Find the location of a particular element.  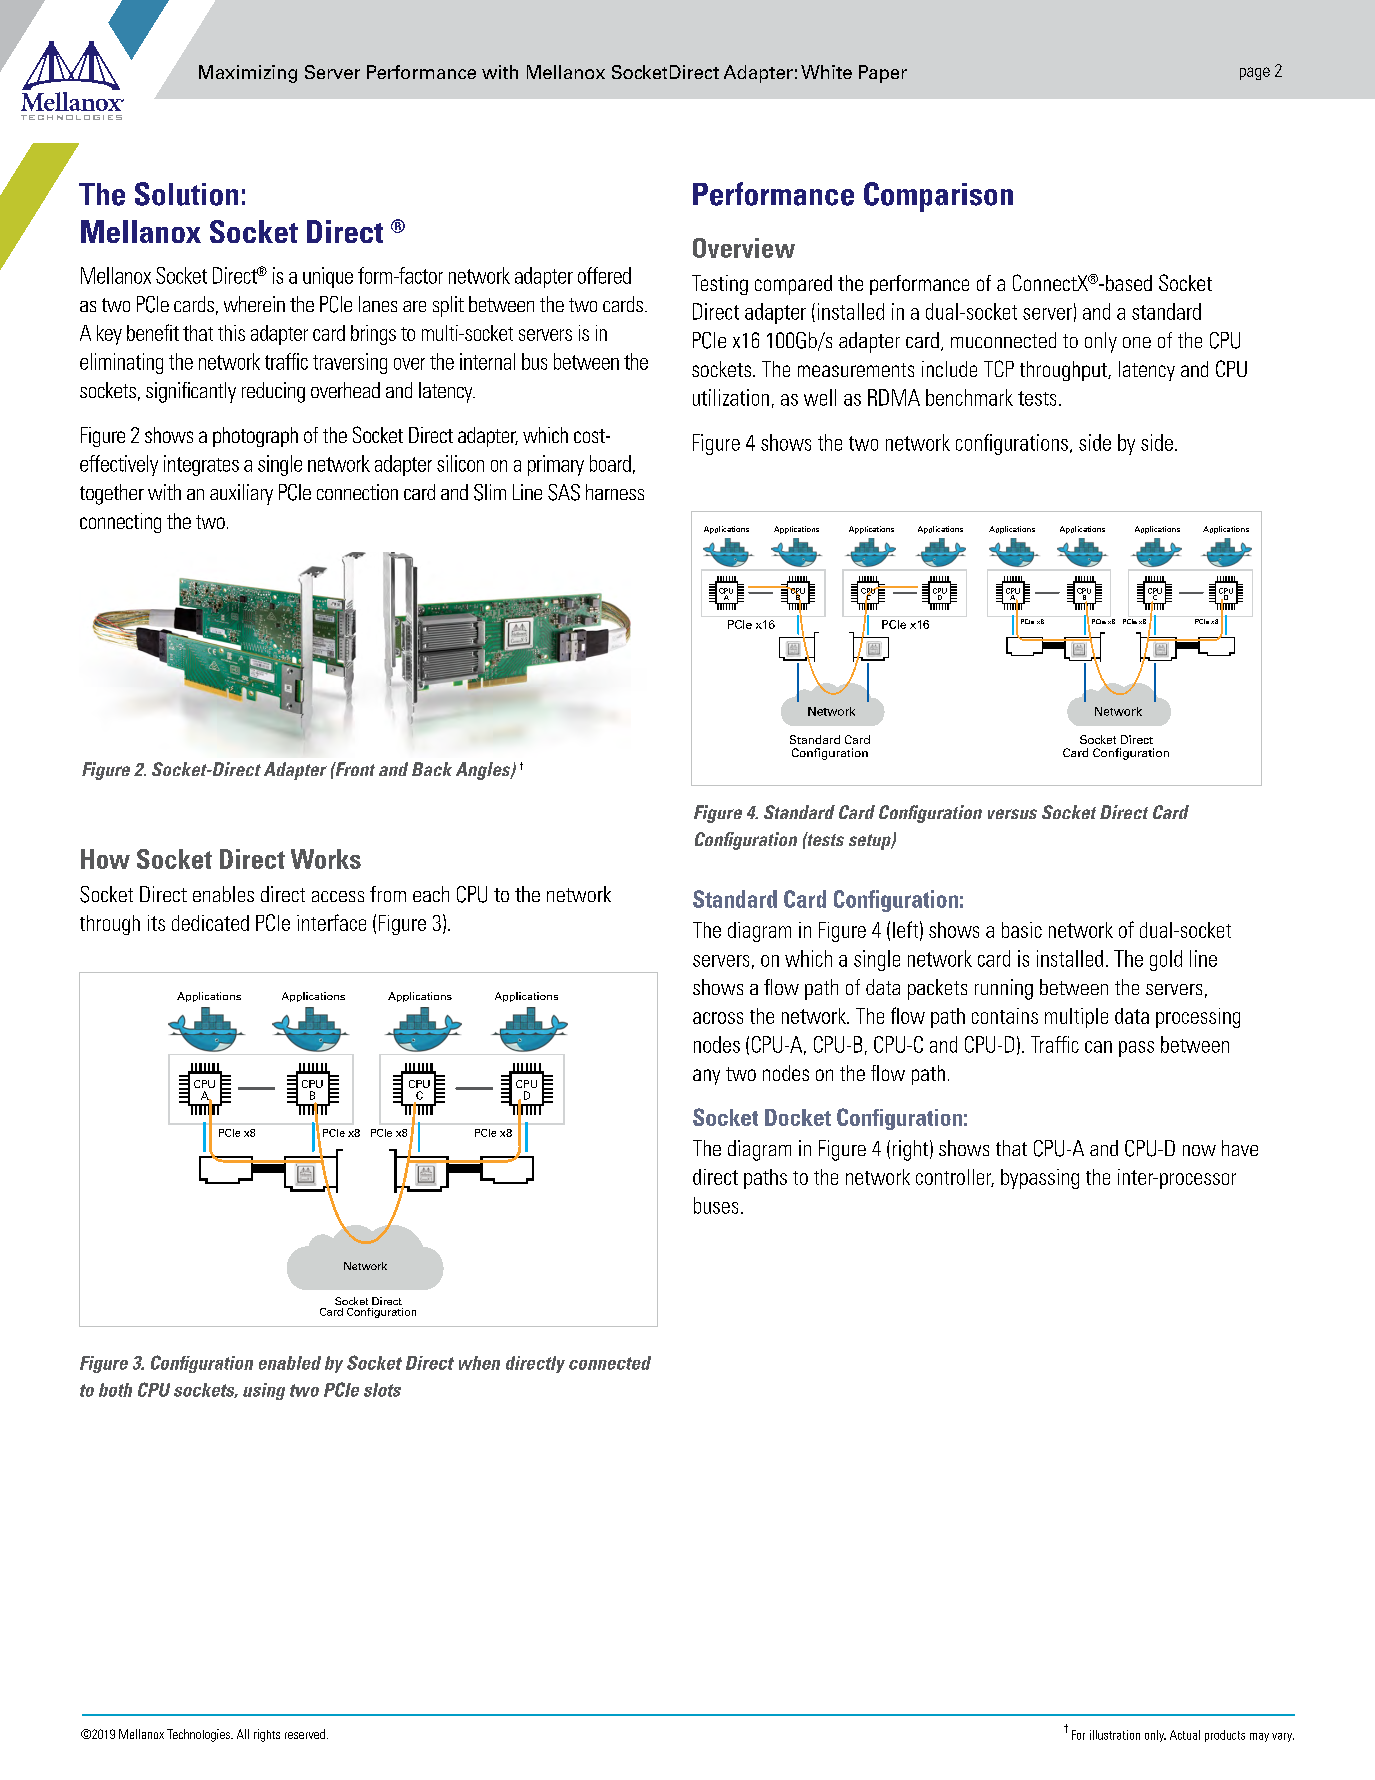

White is located at coordinates (826, 72).
